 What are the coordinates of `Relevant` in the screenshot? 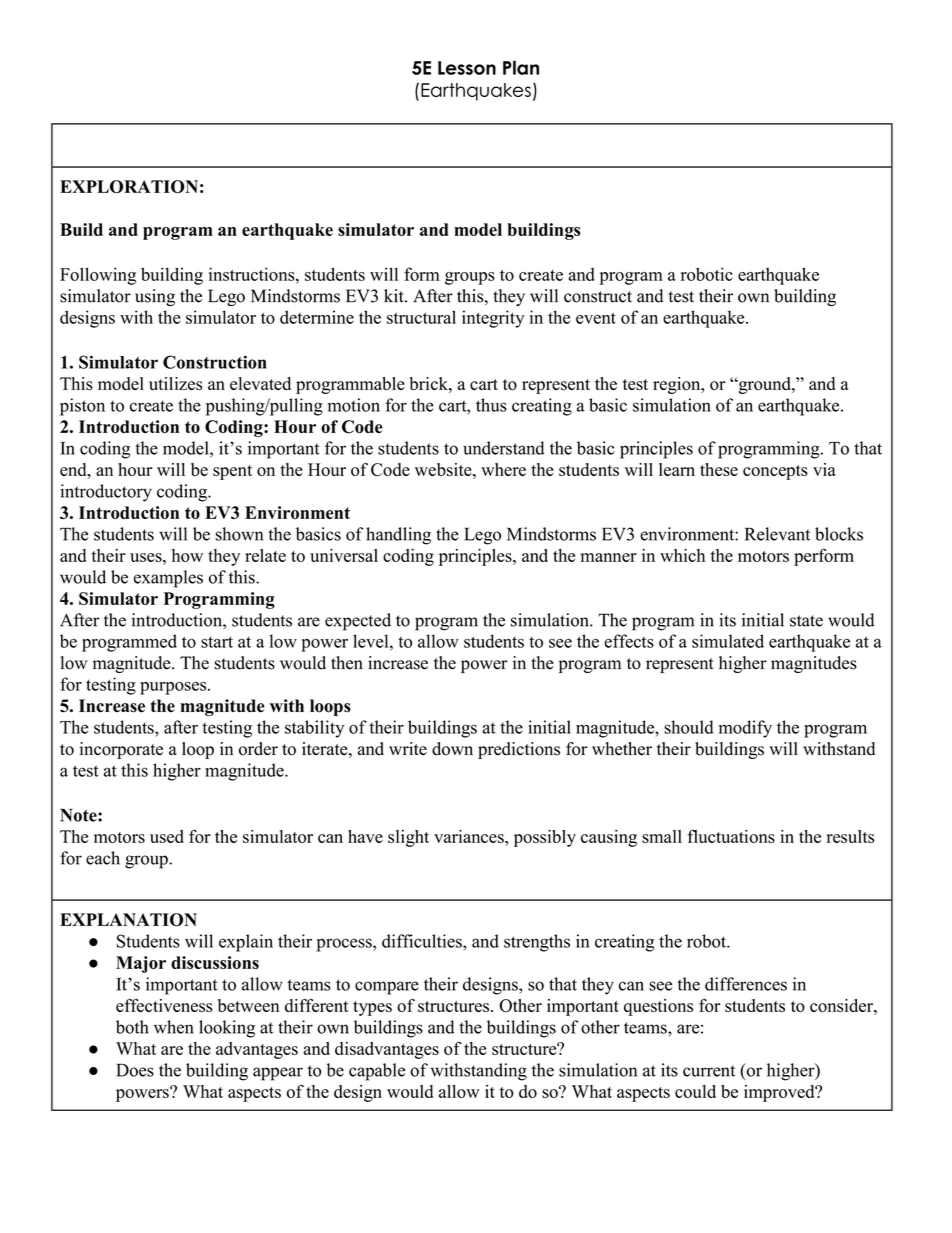 It's located at (777, 534).
